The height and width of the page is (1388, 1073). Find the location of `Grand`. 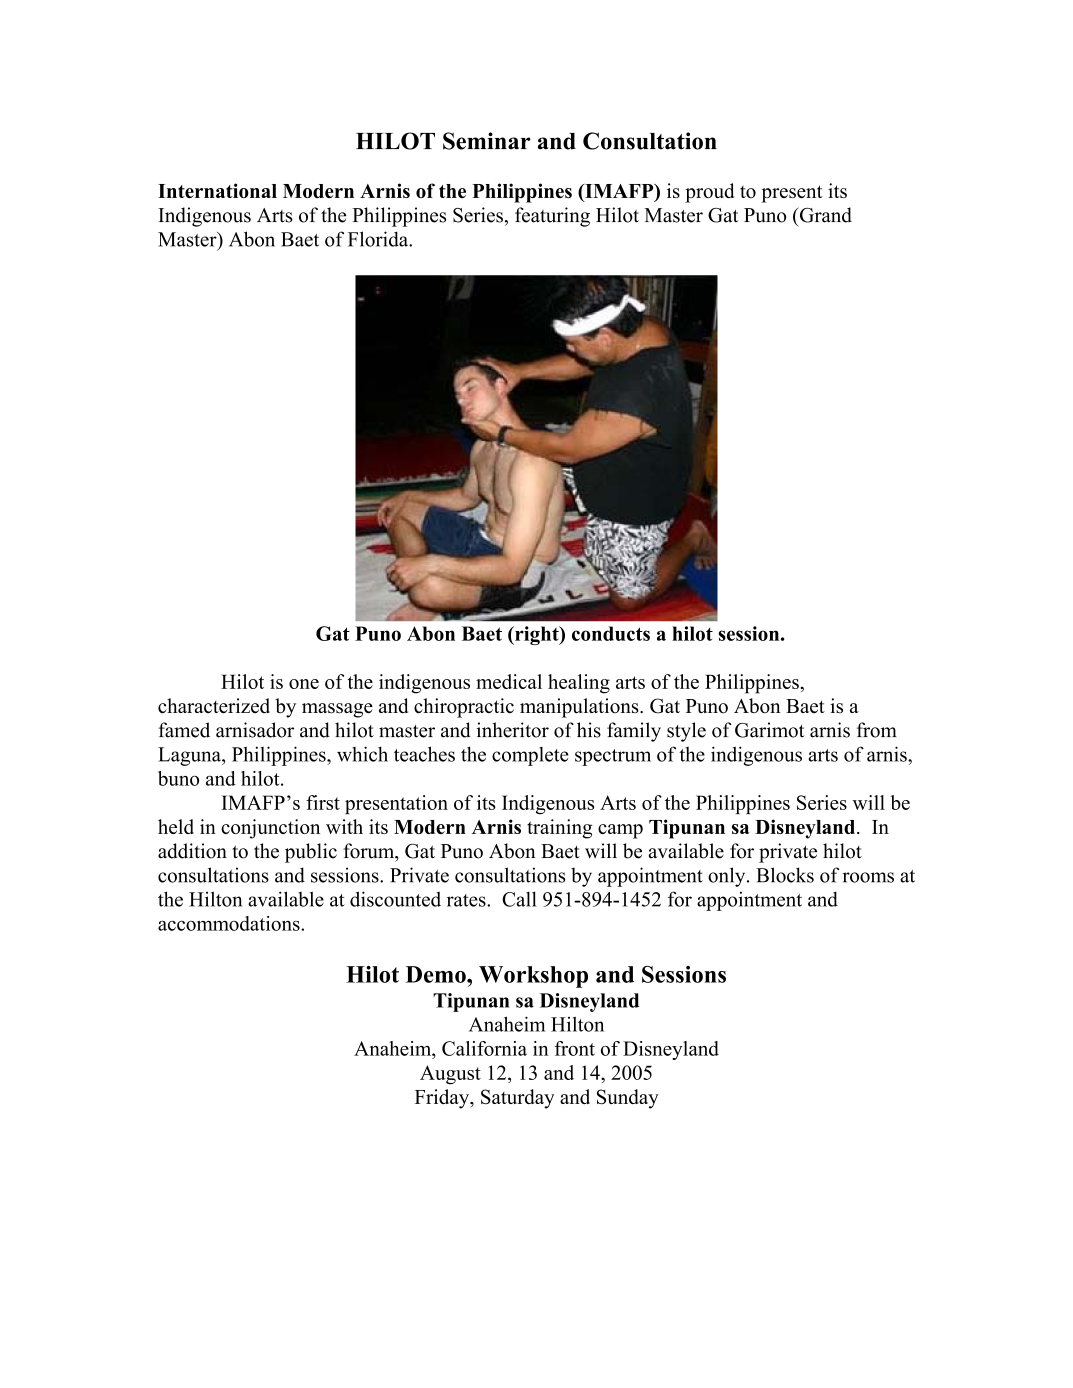

Grand is located at coordinates (824, 215).
